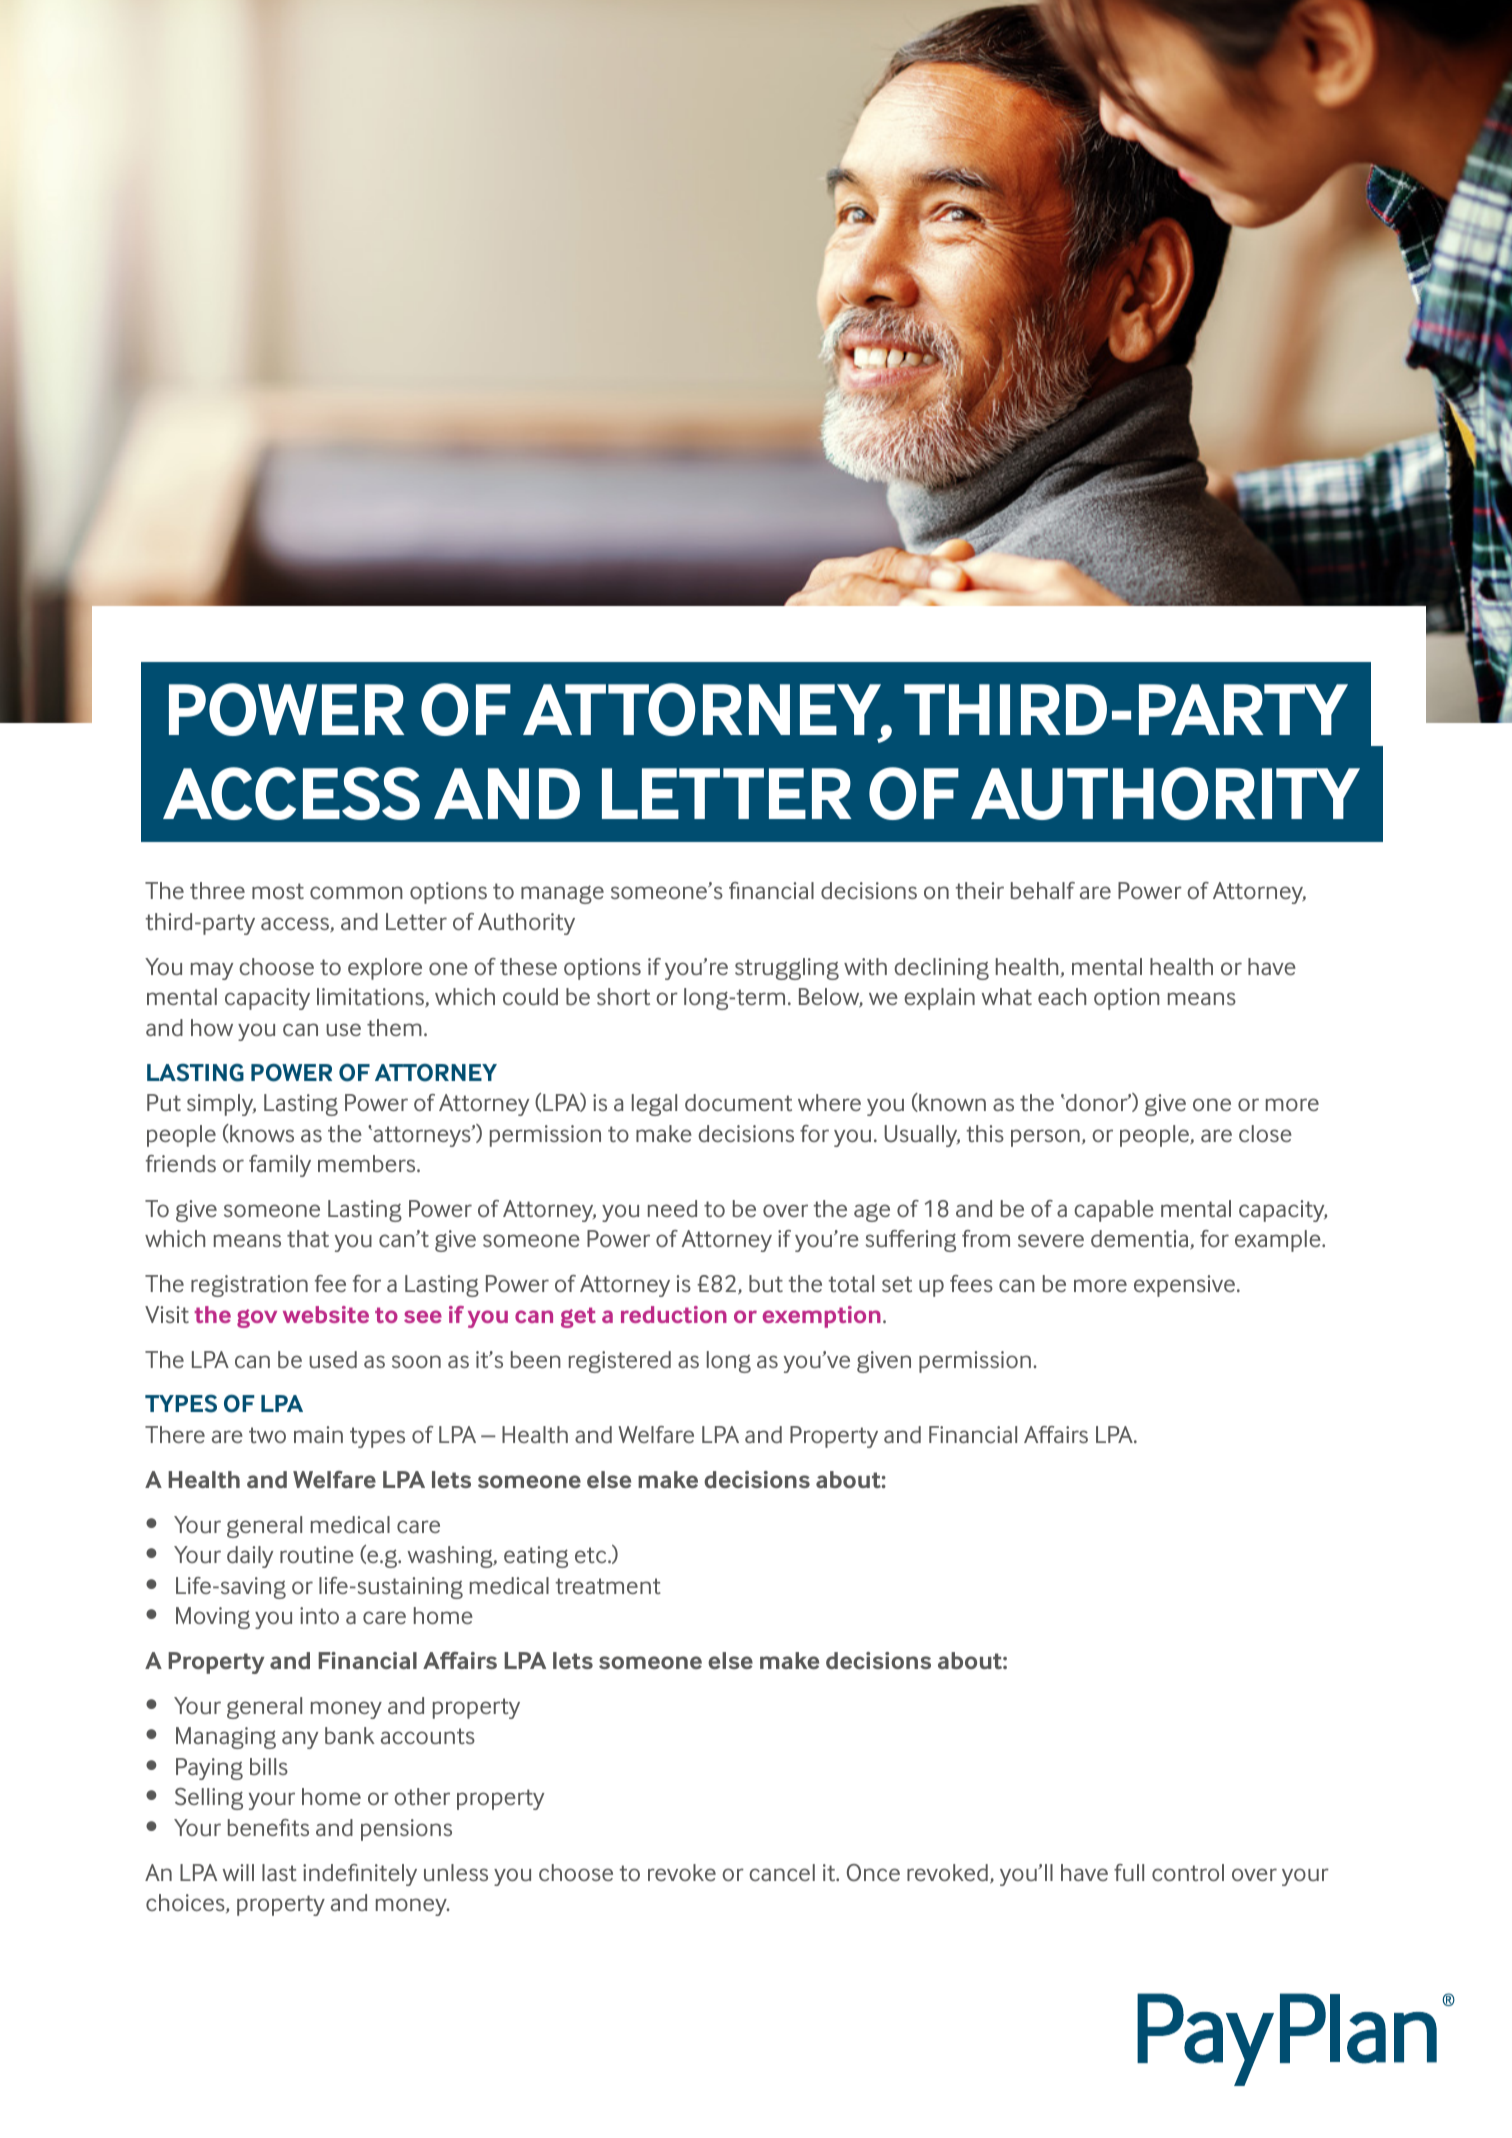  What do you see at coordinates (1184, 1286) in the screenshot?
I see `expensive` at bounding box center [1184, 1286].
